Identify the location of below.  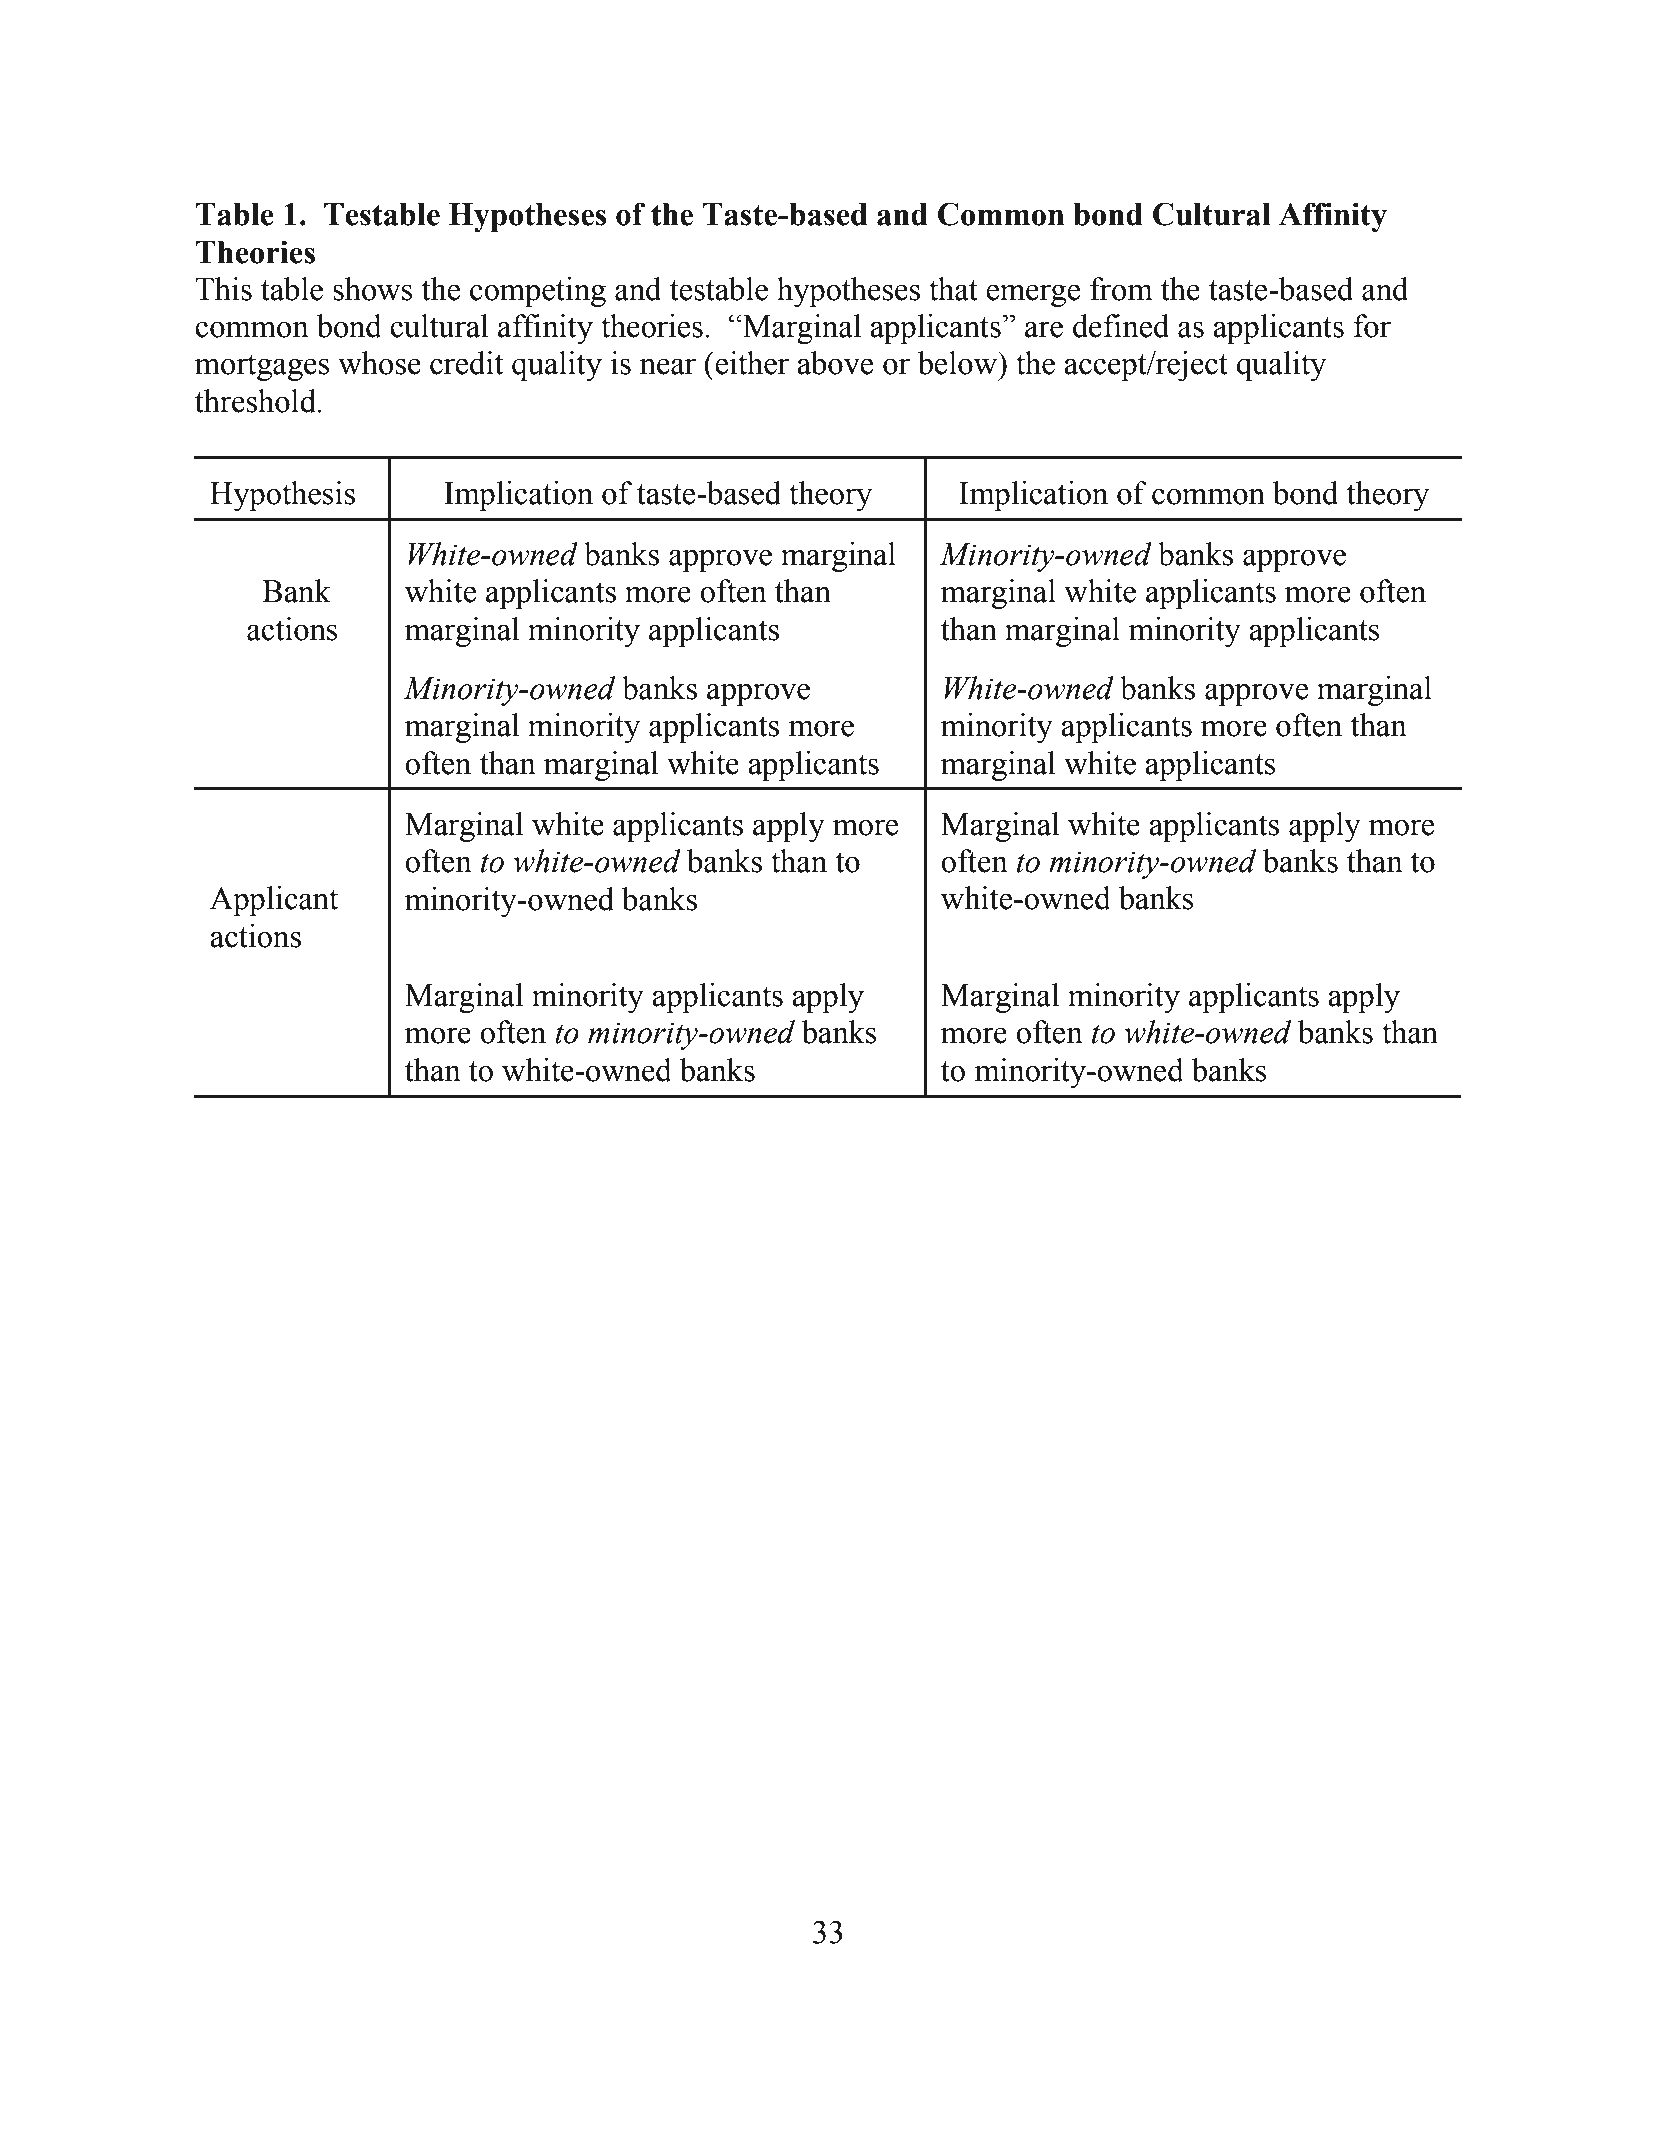
(958, 363).
